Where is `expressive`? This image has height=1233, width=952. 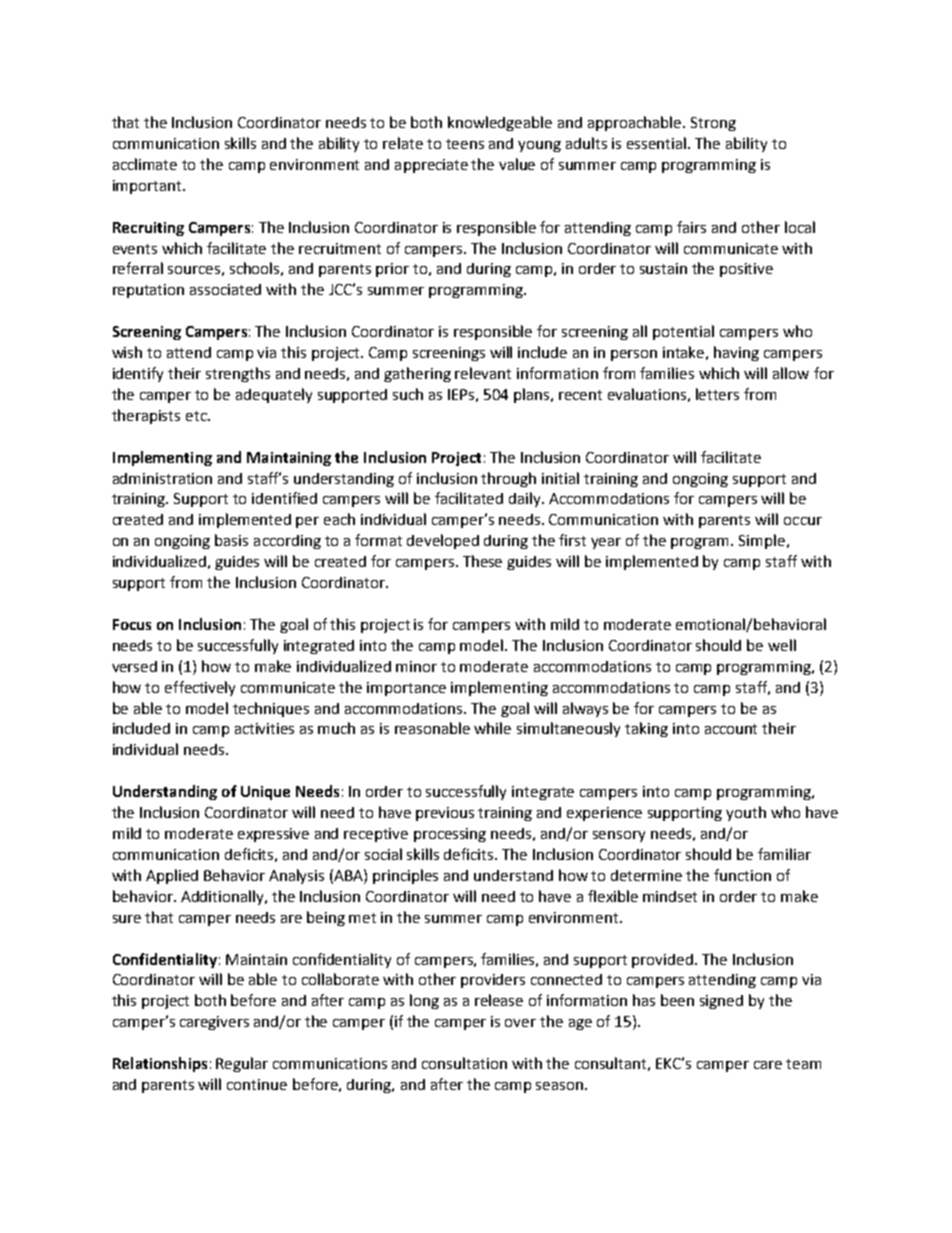
expressive is located at coordinates (273, 835).
